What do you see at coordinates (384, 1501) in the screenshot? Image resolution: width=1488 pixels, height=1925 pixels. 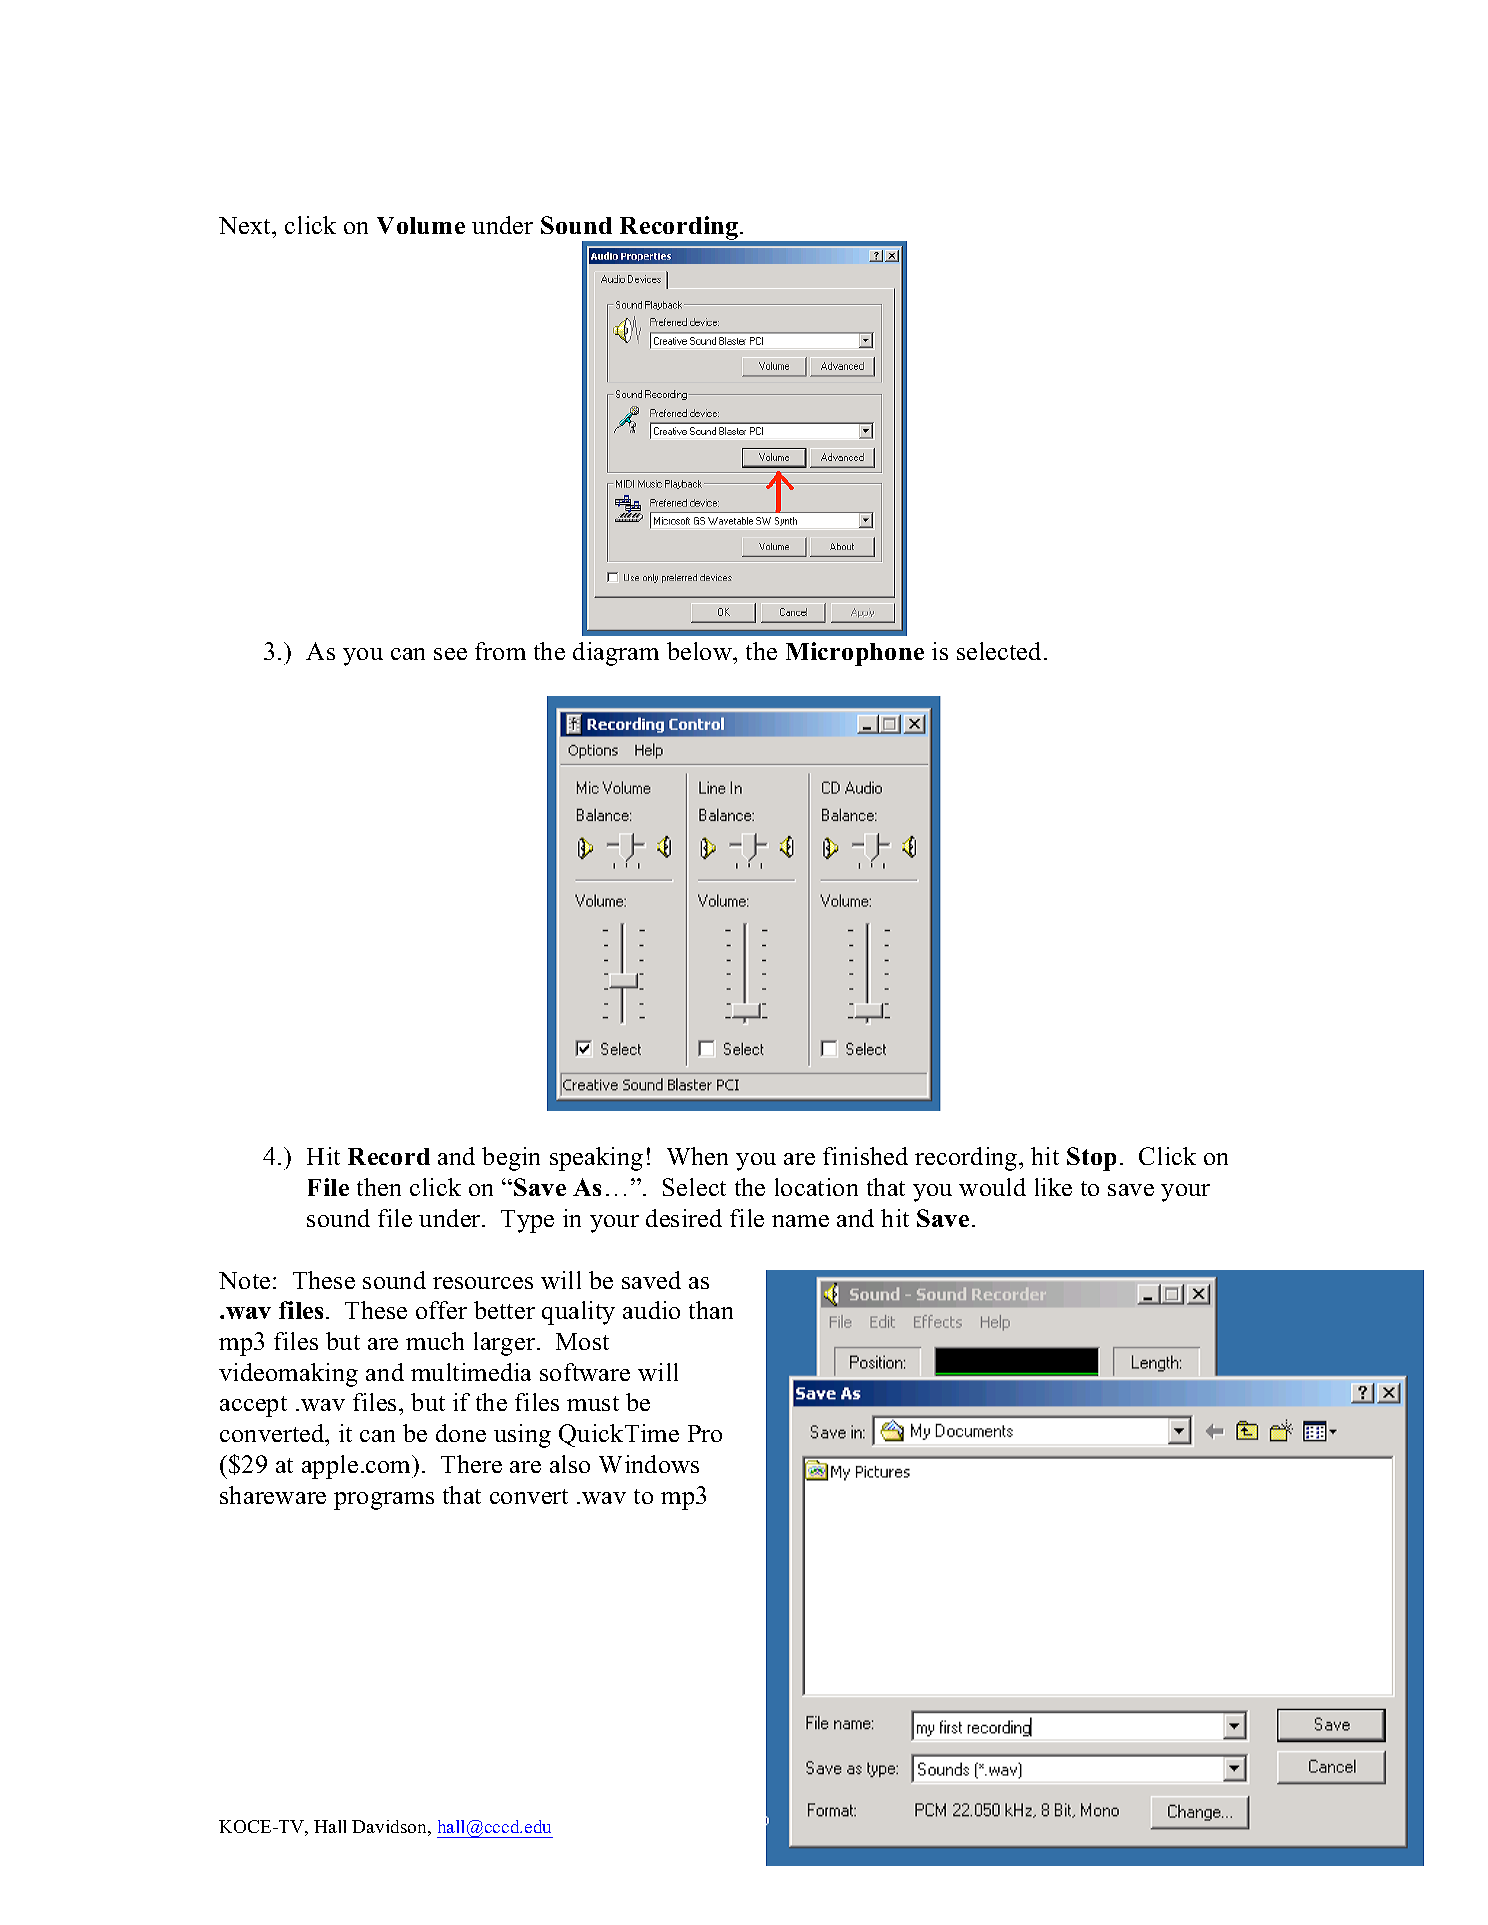 I see `programs` at bounding box center [384, 1501].
